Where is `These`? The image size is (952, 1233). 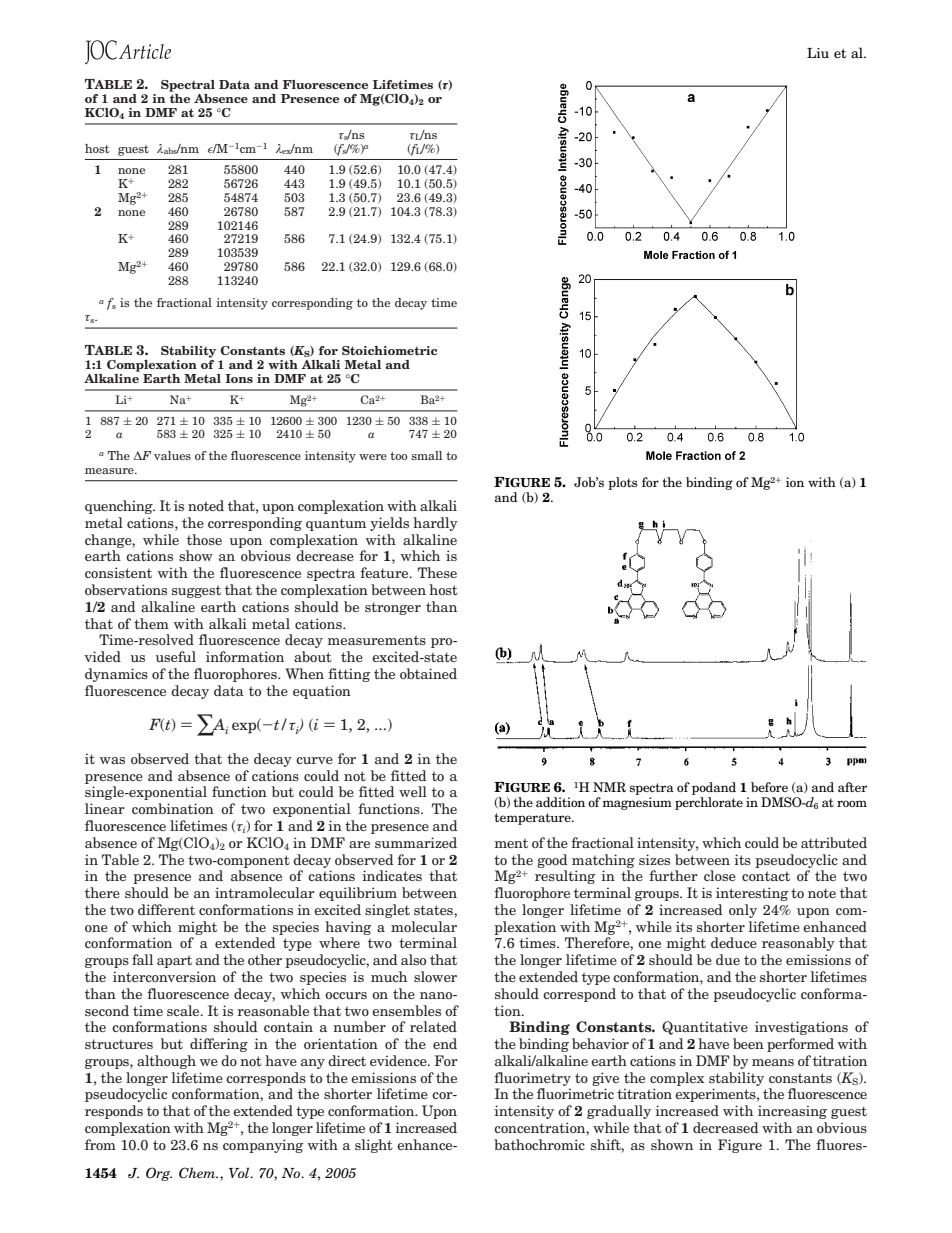 These is located at coordinates (437, 572).
